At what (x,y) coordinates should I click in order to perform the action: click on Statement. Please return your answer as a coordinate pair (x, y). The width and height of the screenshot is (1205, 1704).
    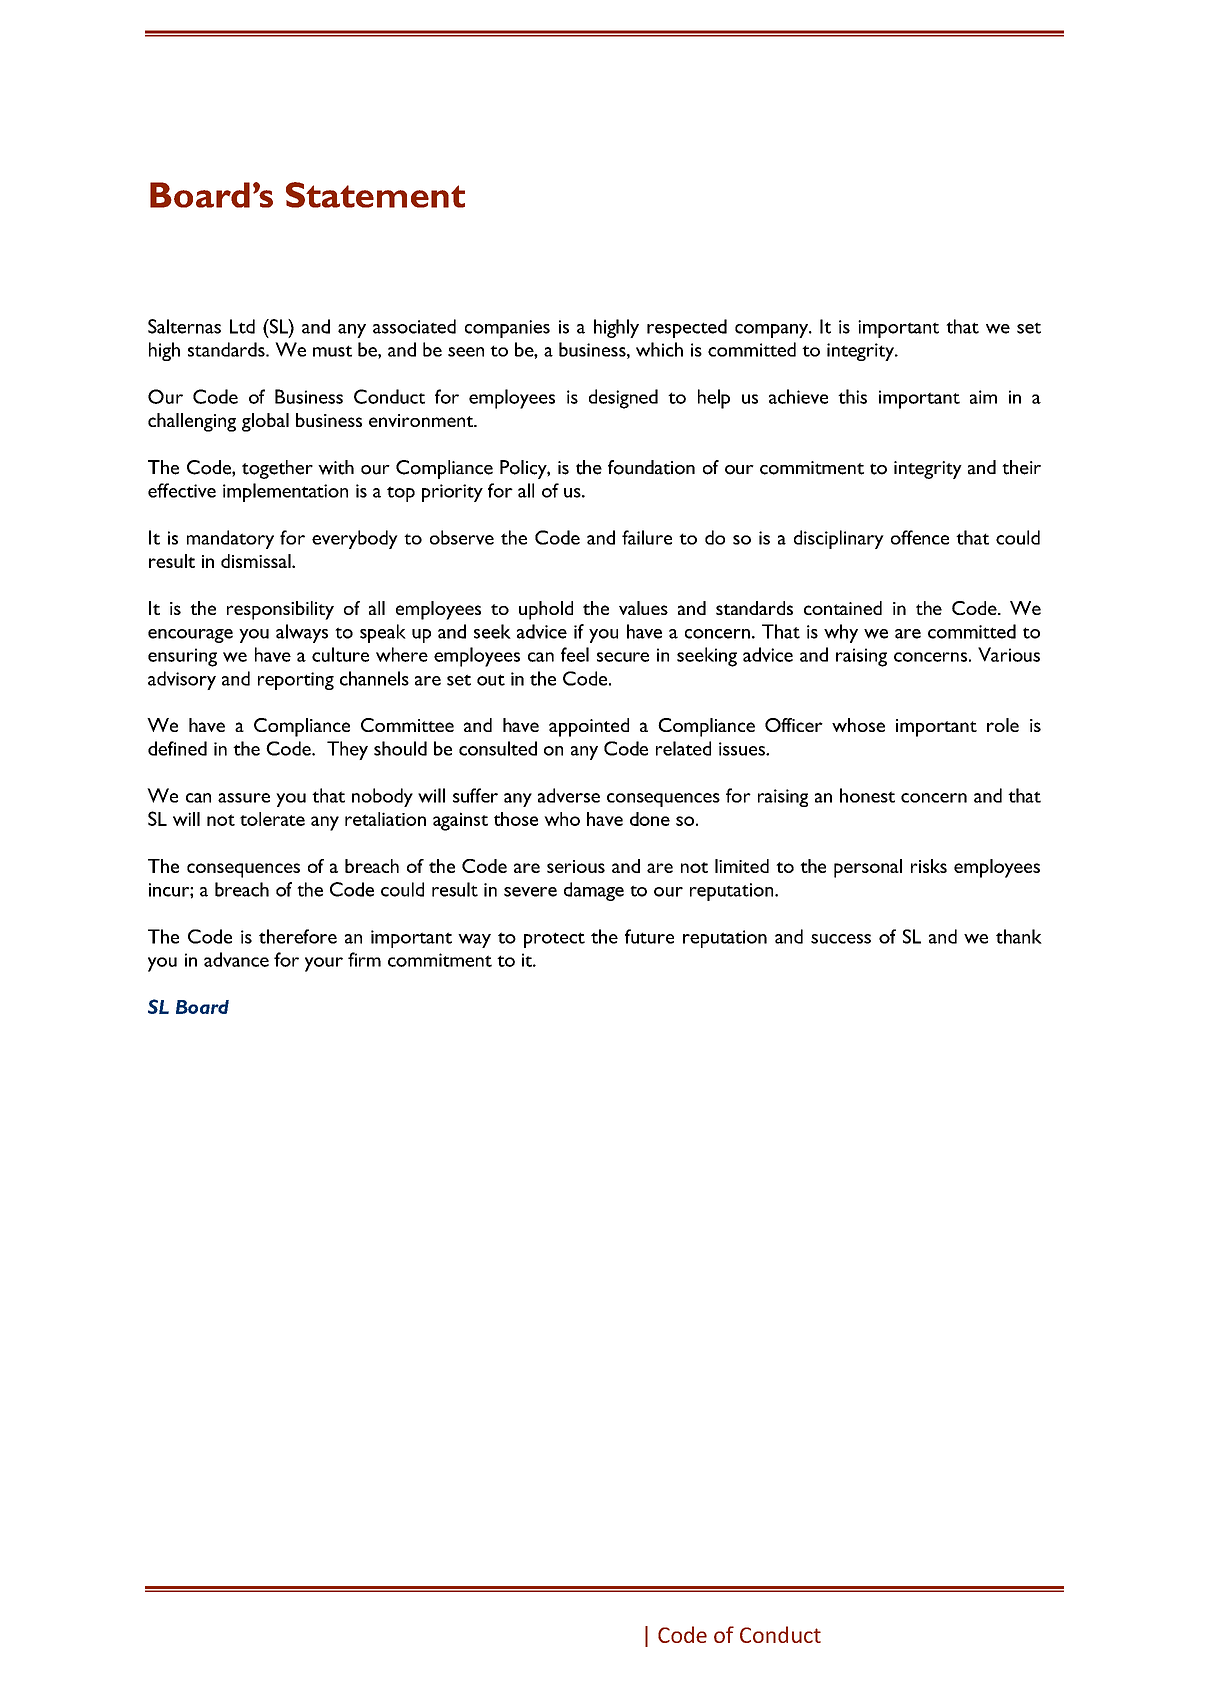
    Looking at the image, I should click on (375, 195).
